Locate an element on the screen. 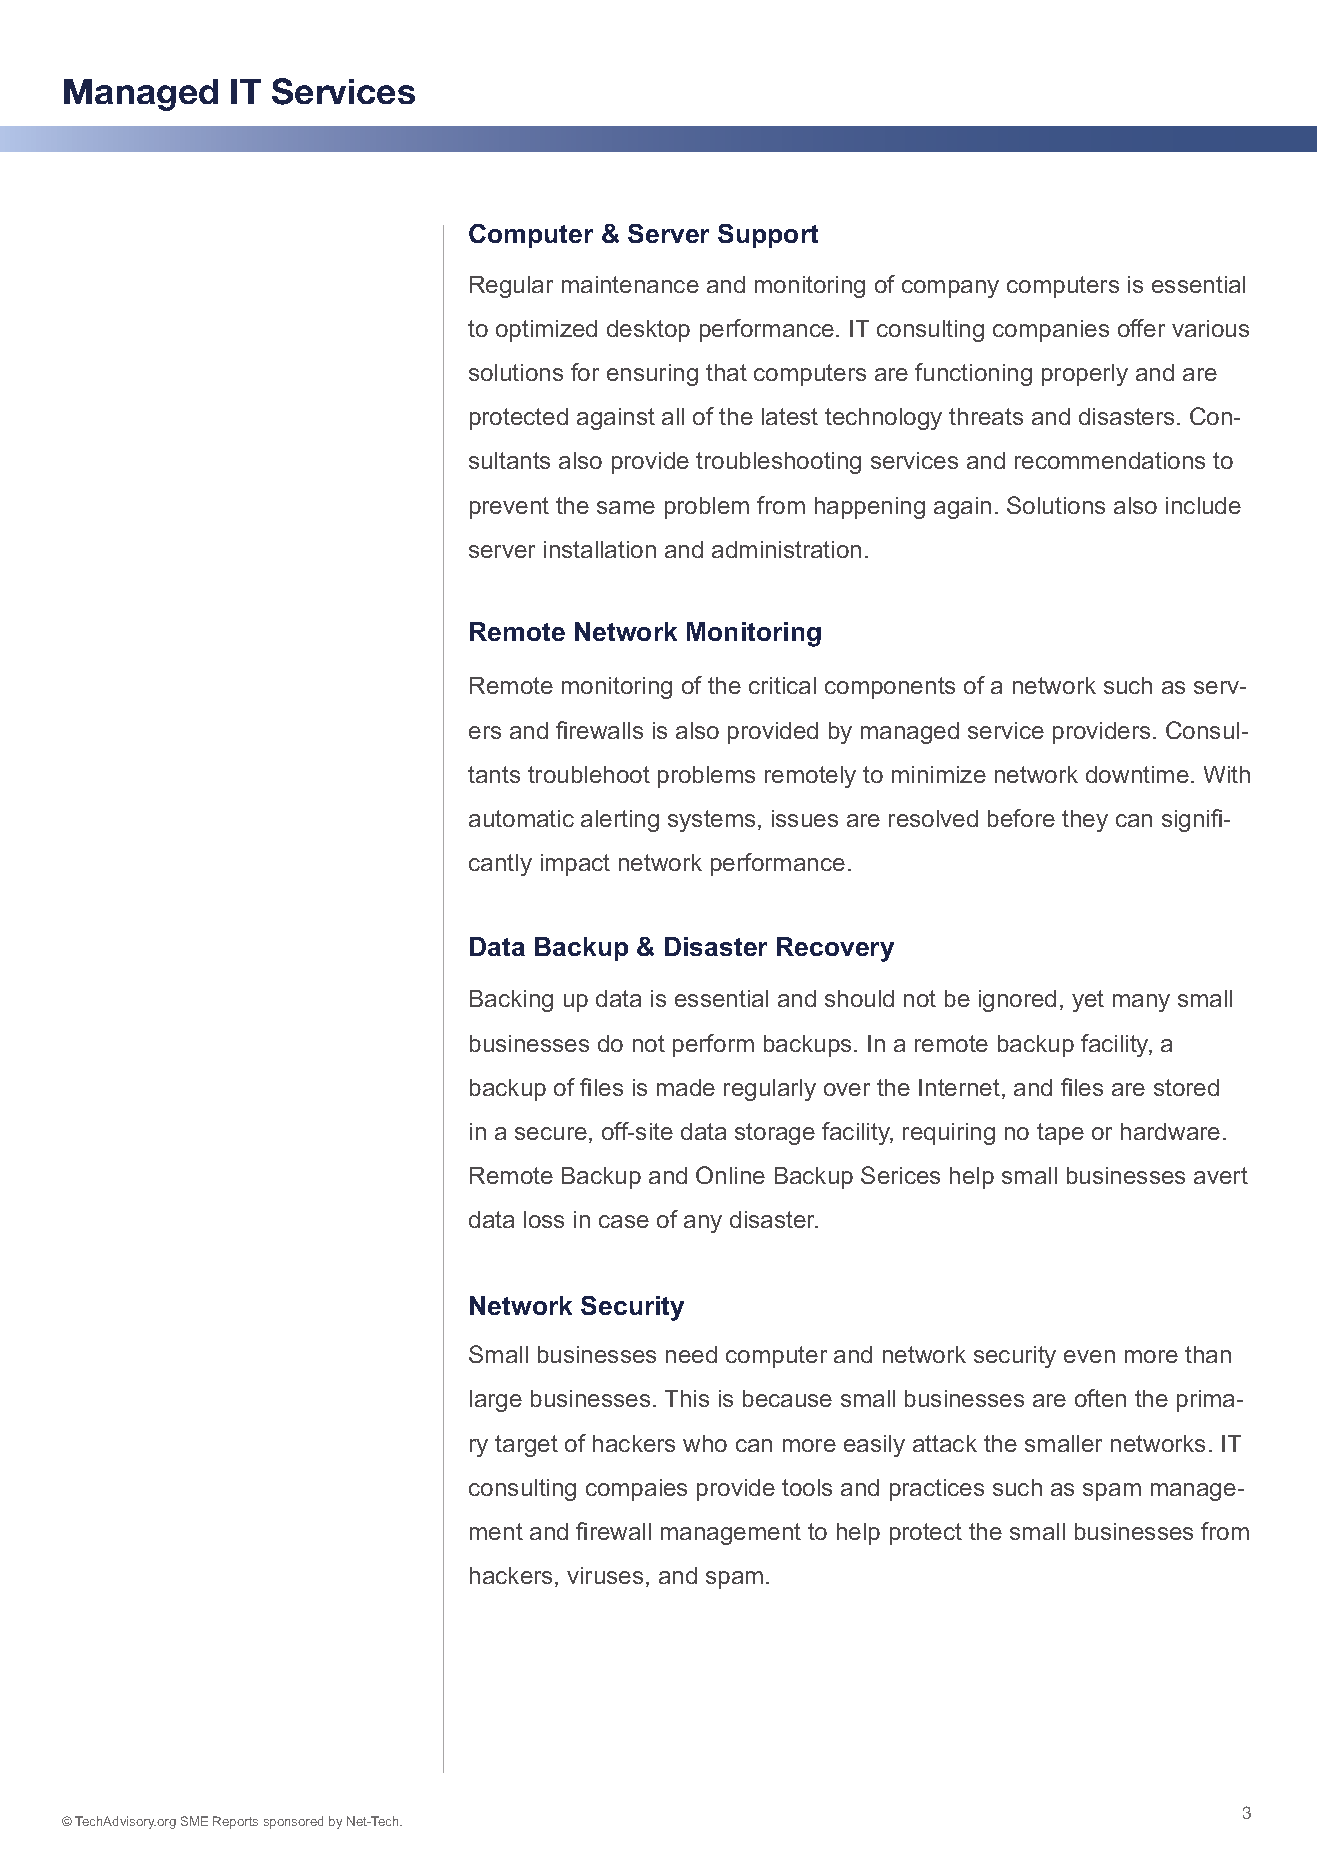 The image size is (1317, 1862). offer is located at coordinates (1141, 328).
